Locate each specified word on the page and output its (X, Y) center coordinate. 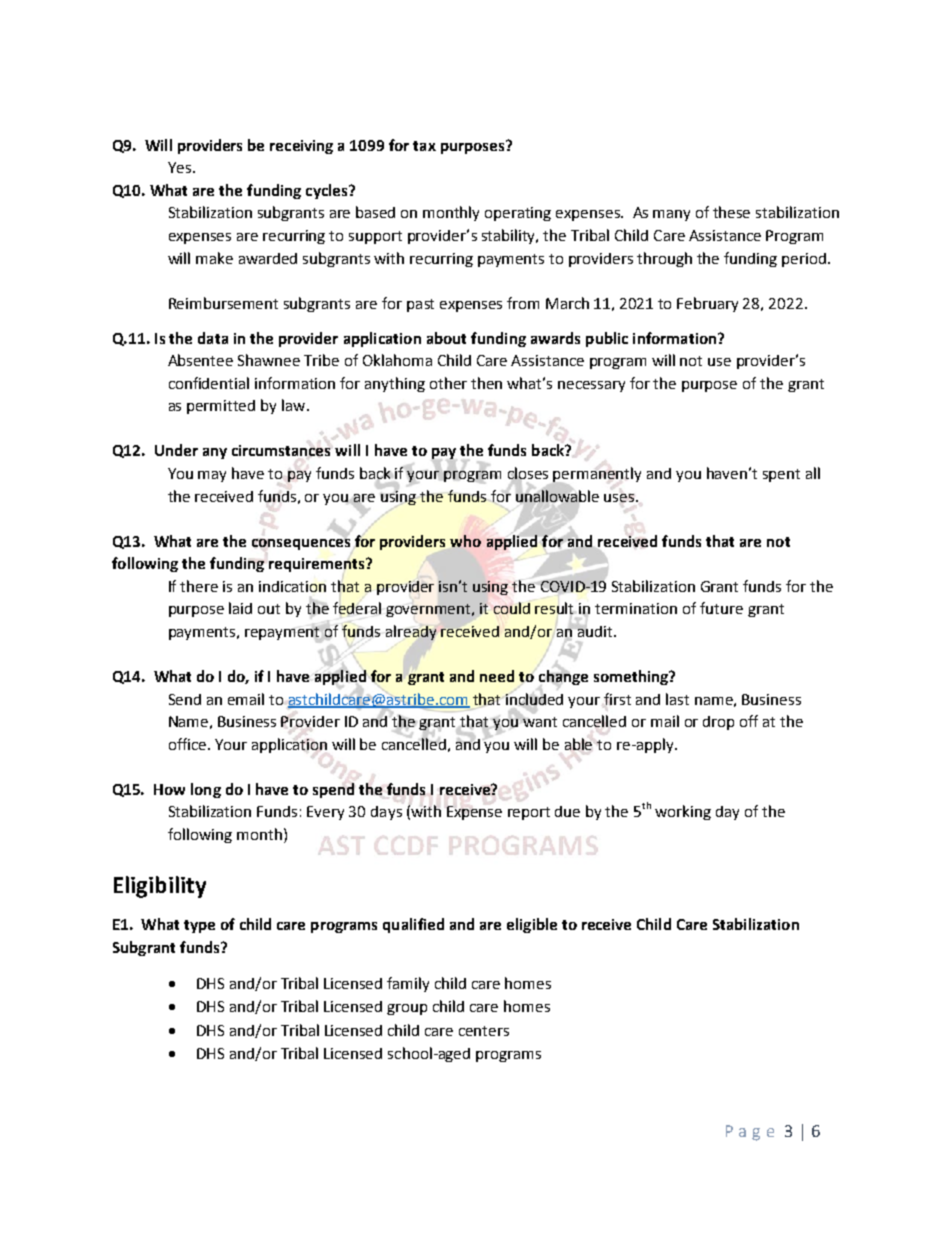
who (465, 541)
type (199, 926)
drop (718, 723)
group (407, 1009)
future (721, 608)
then (486, 383)
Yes (179, 167)
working (683, 812)
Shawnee (269, 360)
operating (518, 214)
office (189, 744)
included (533, 698)
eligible (532, 925)
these (731, 212)
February (707, 304)
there (199, 586)
